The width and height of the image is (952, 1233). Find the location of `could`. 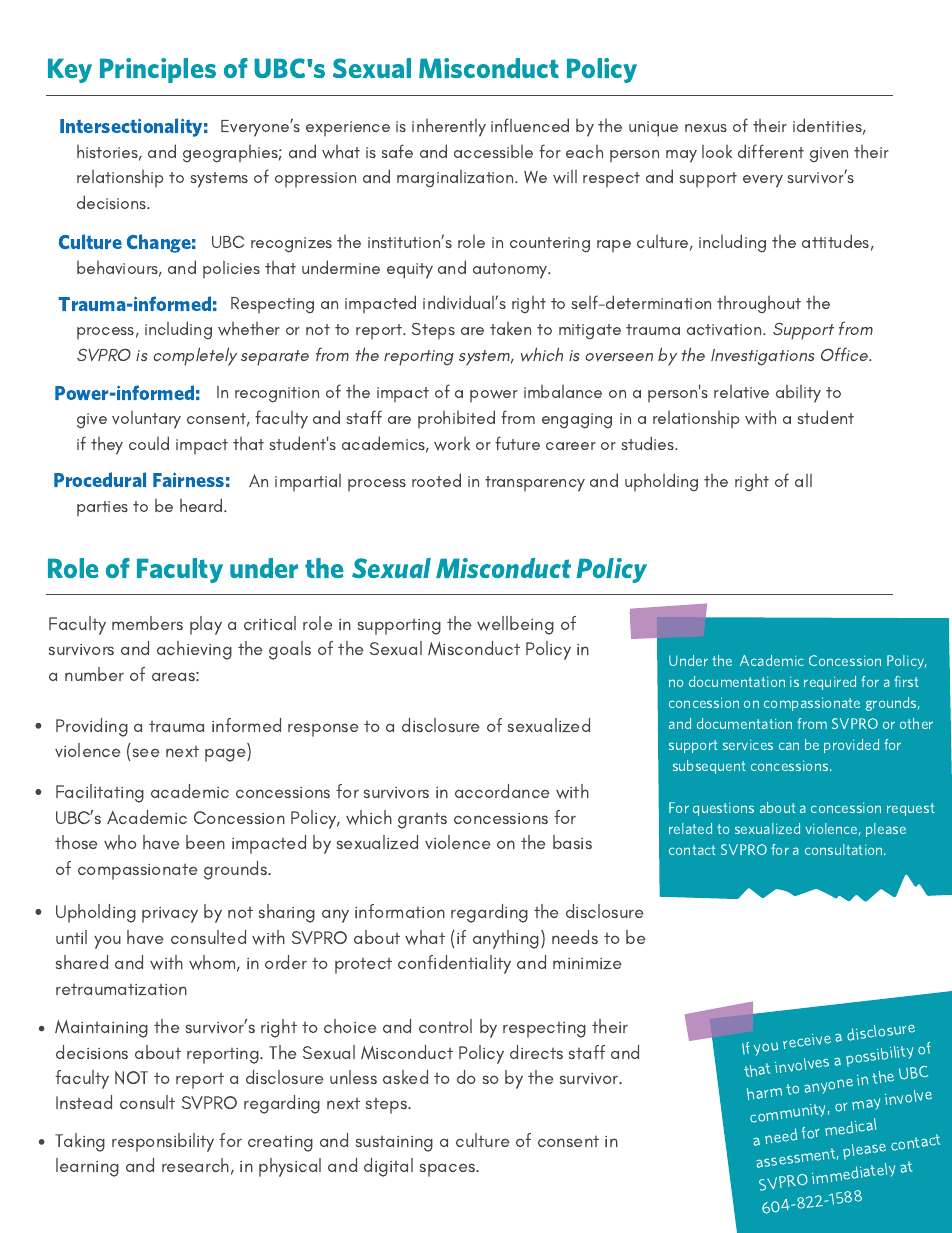

could is located at coordinates (149, 443).
